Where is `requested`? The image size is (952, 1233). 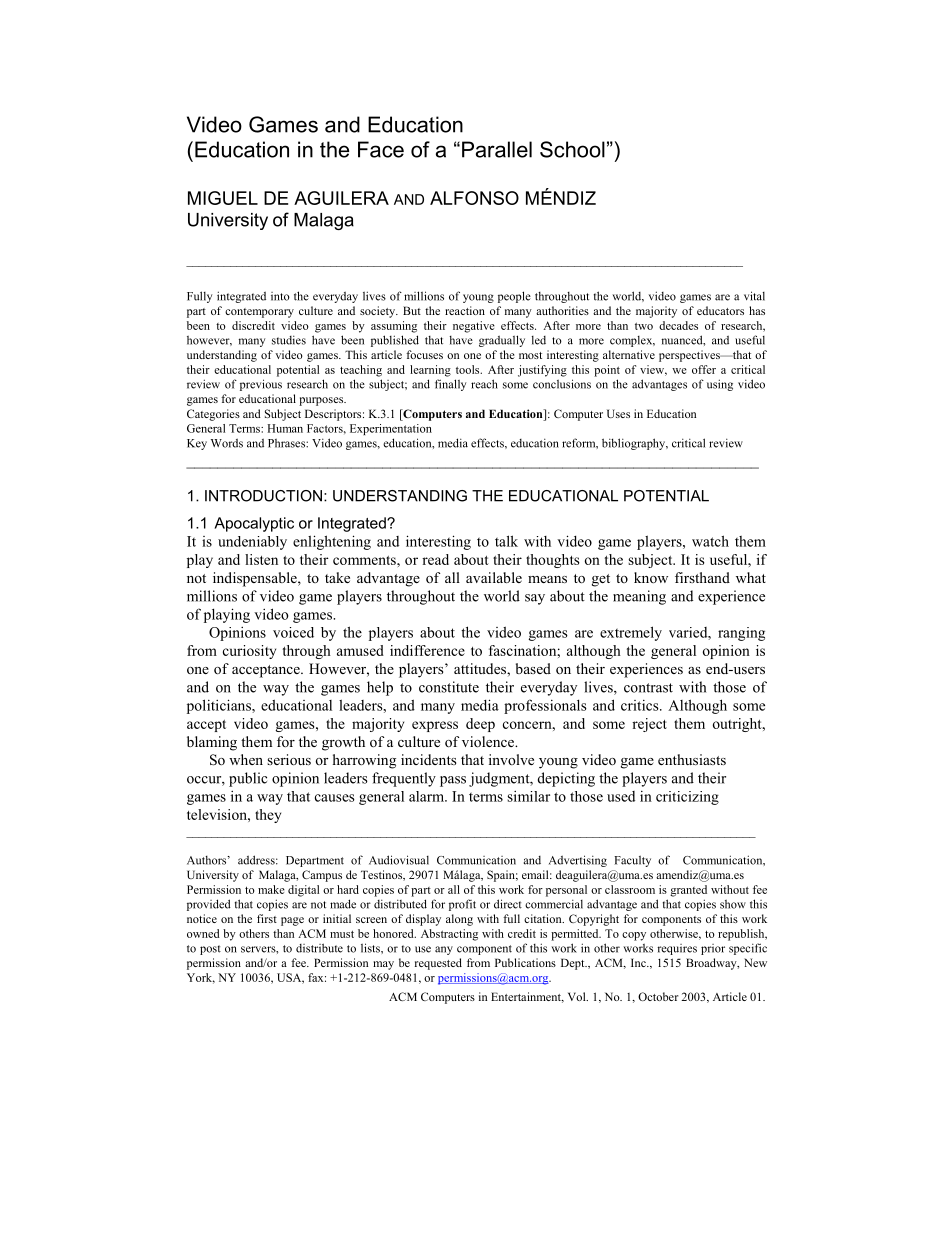
requested is located at coordinates (438, 964).
